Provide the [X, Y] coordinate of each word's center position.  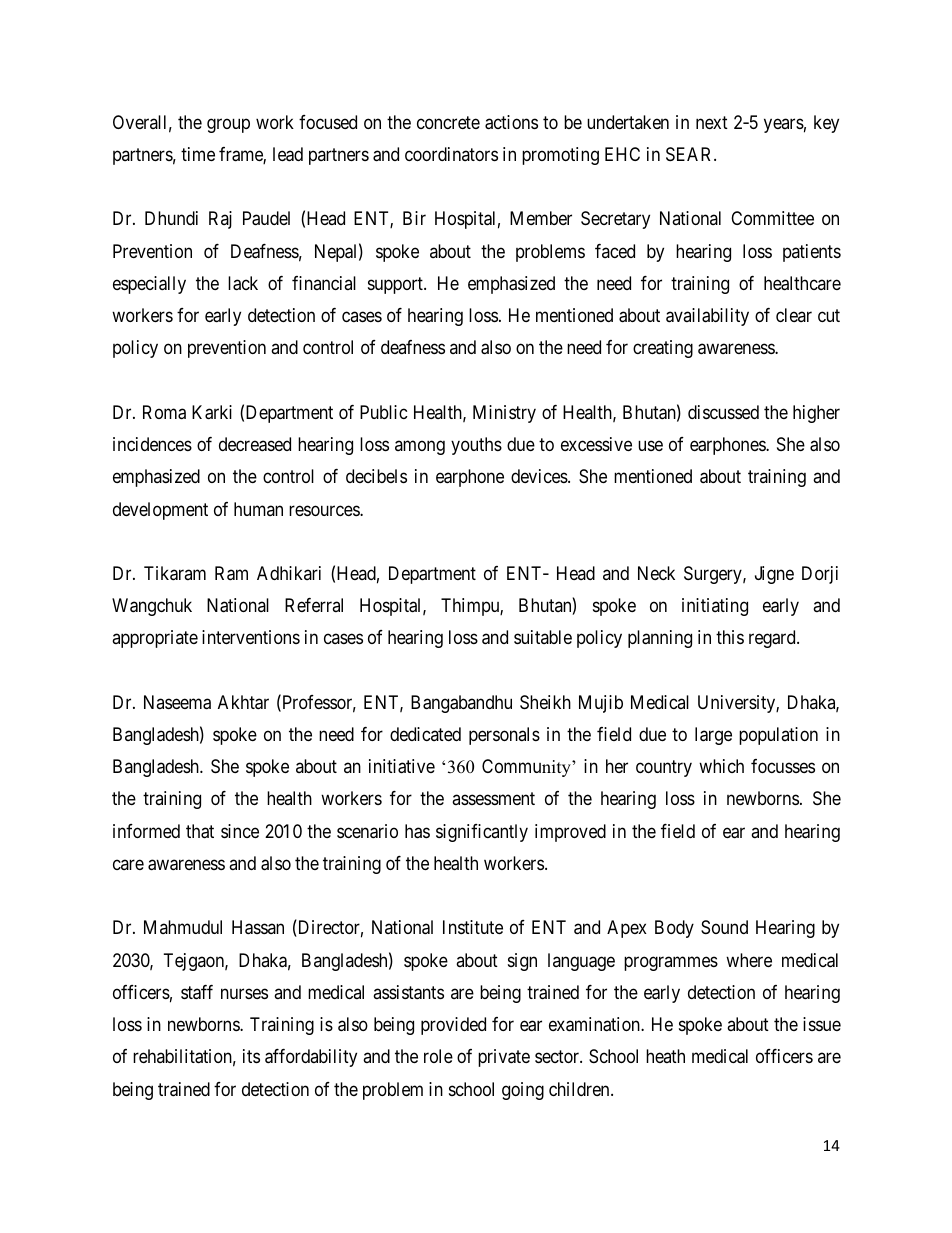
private [504, 1058]
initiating [715, 607]
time [198, 154]
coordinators [451, 154]
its [251, 1056]
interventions [251, 637]
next [712, 122]
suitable [543, 637]
